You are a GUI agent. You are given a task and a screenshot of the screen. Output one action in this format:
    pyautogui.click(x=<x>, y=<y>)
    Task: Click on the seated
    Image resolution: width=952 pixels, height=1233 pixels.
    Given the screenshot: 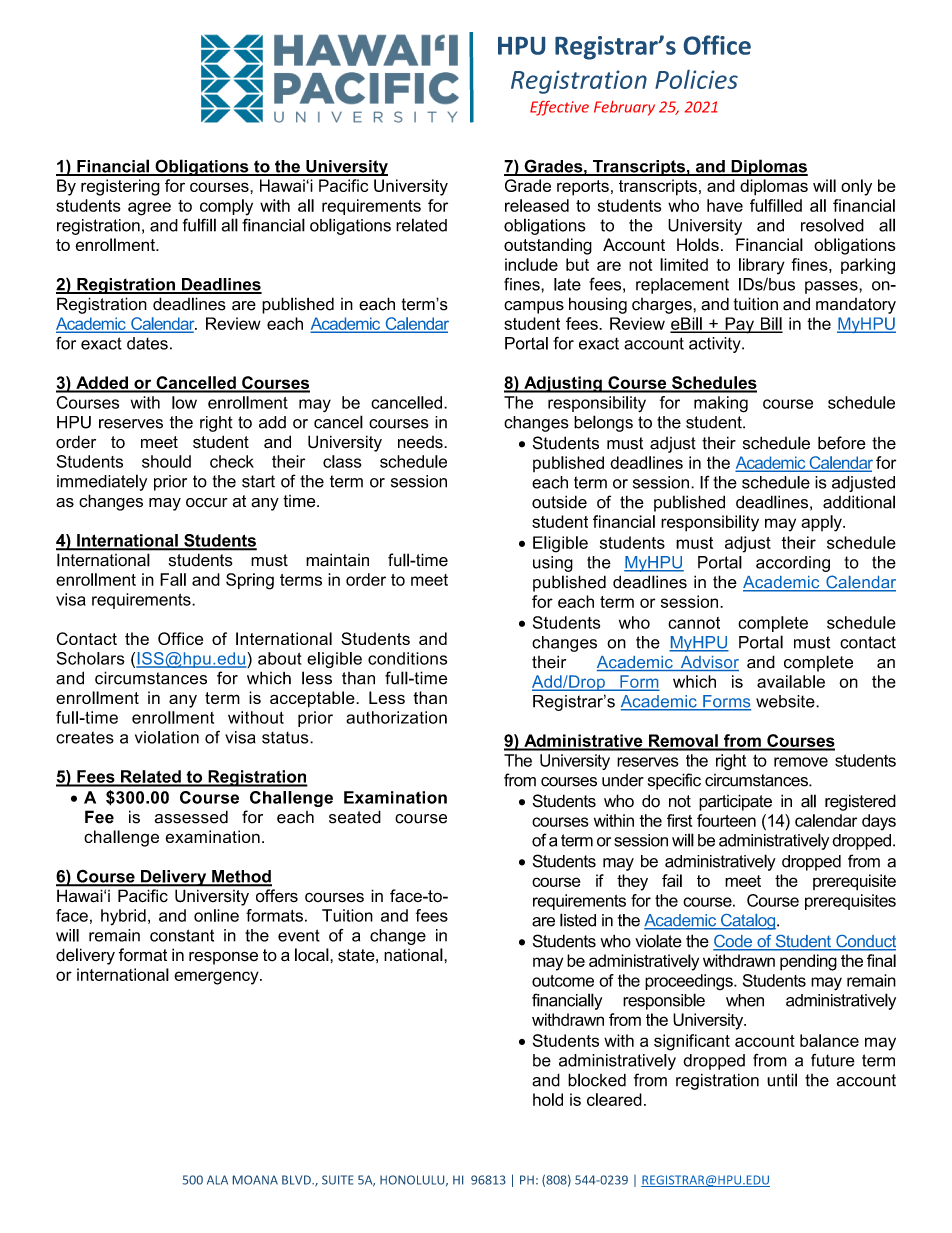 What is the action you would take?
    pyautogui.click(x=355, y=817)
